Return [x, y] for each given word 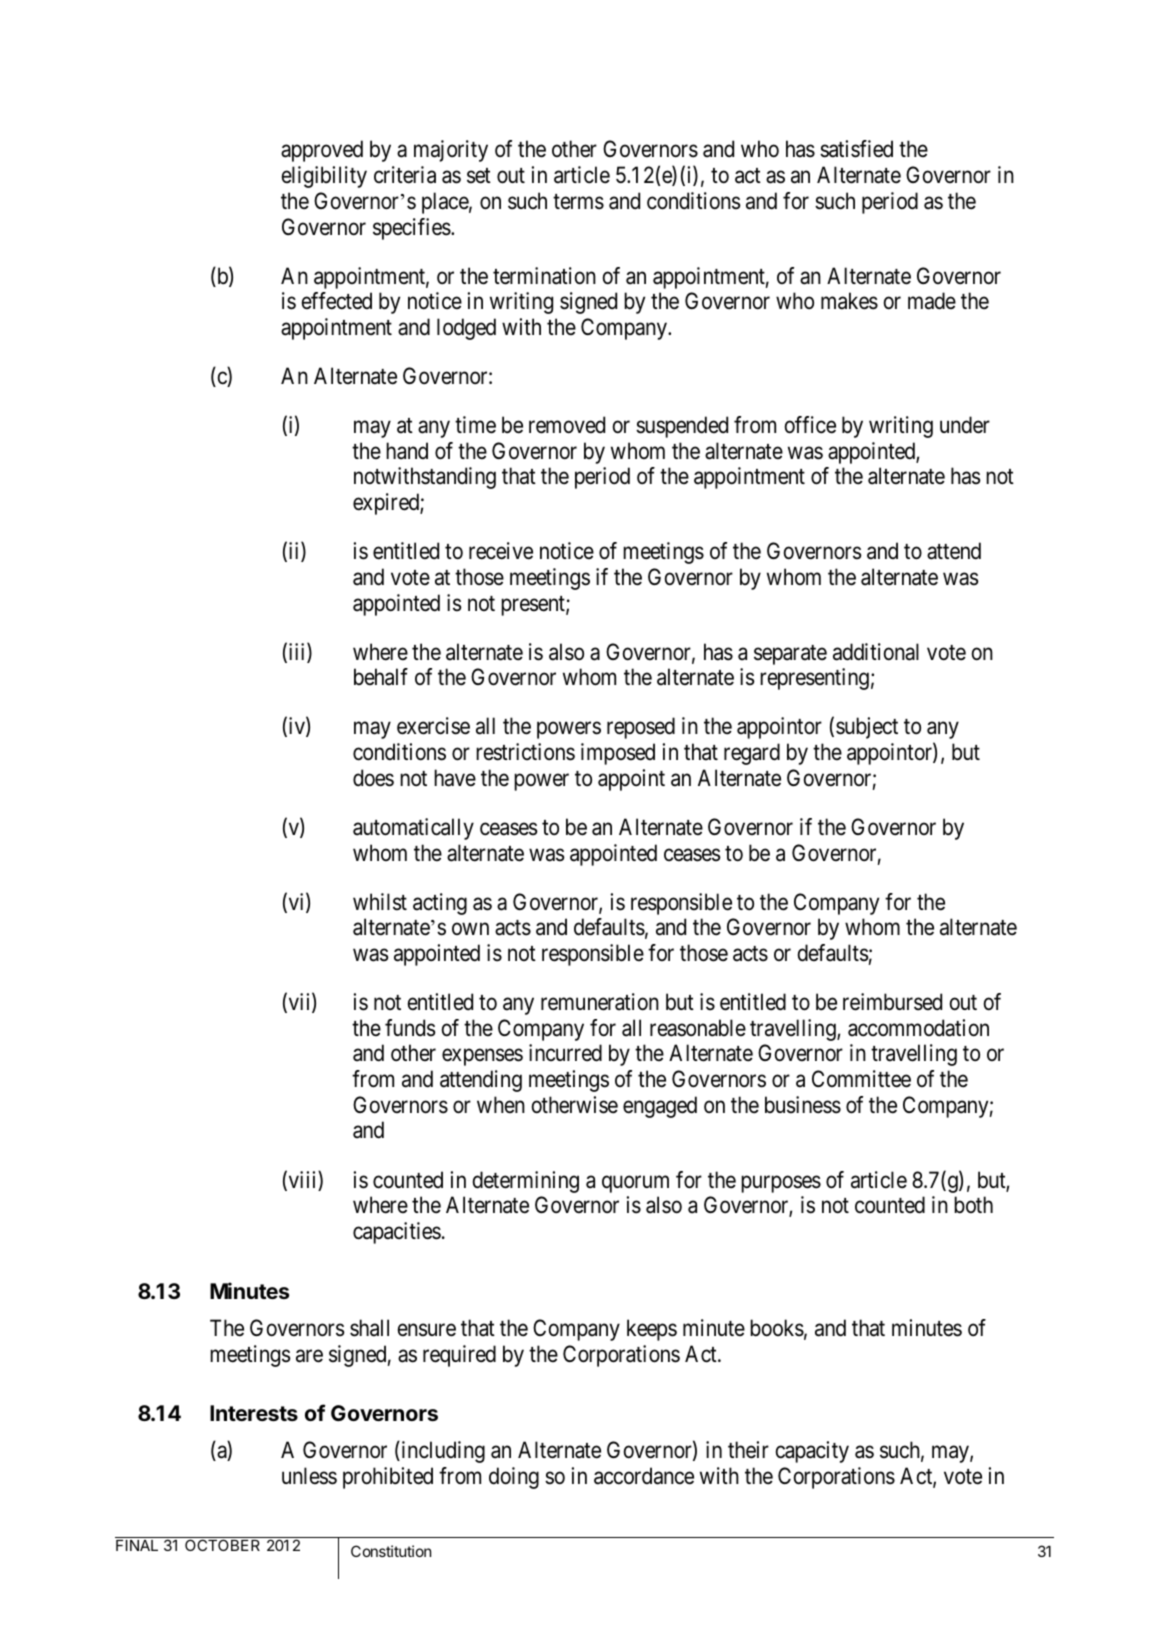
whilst [380, 902]
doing [514, 1478]
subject [867, 728]
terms [578, 202]
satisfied [856, 149]
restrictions [525, 752]
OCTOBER [222, 1545]
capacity [812, 1452]
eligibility [324, 177]
